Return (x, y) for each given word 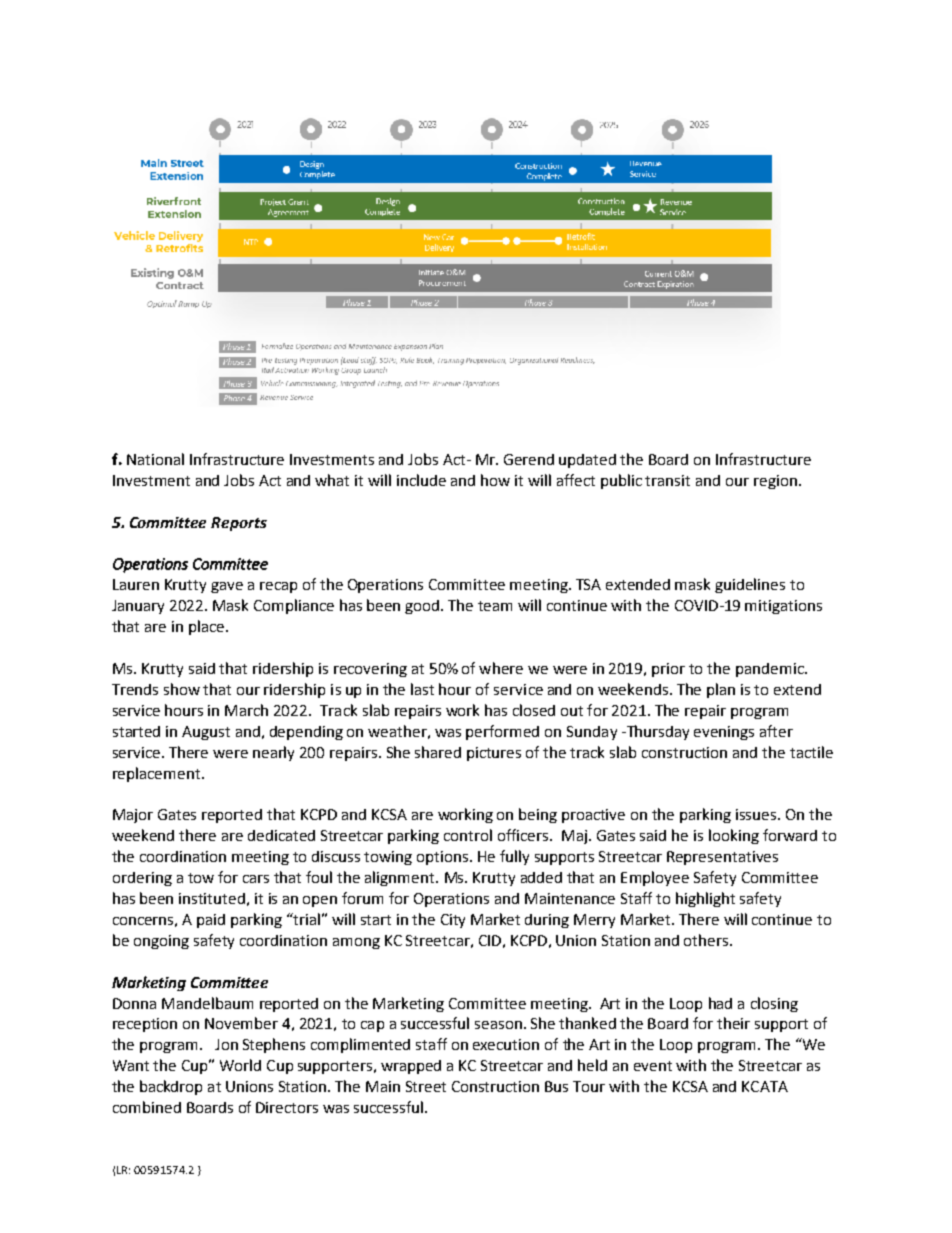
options (444, 858)
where (501, 668)
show (182, 689)
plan (721, 690)
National (155, 459)
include (421, 480)
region (775, 482)
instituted (212, 898)
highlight (705, 899)
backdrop (171, 1087)
